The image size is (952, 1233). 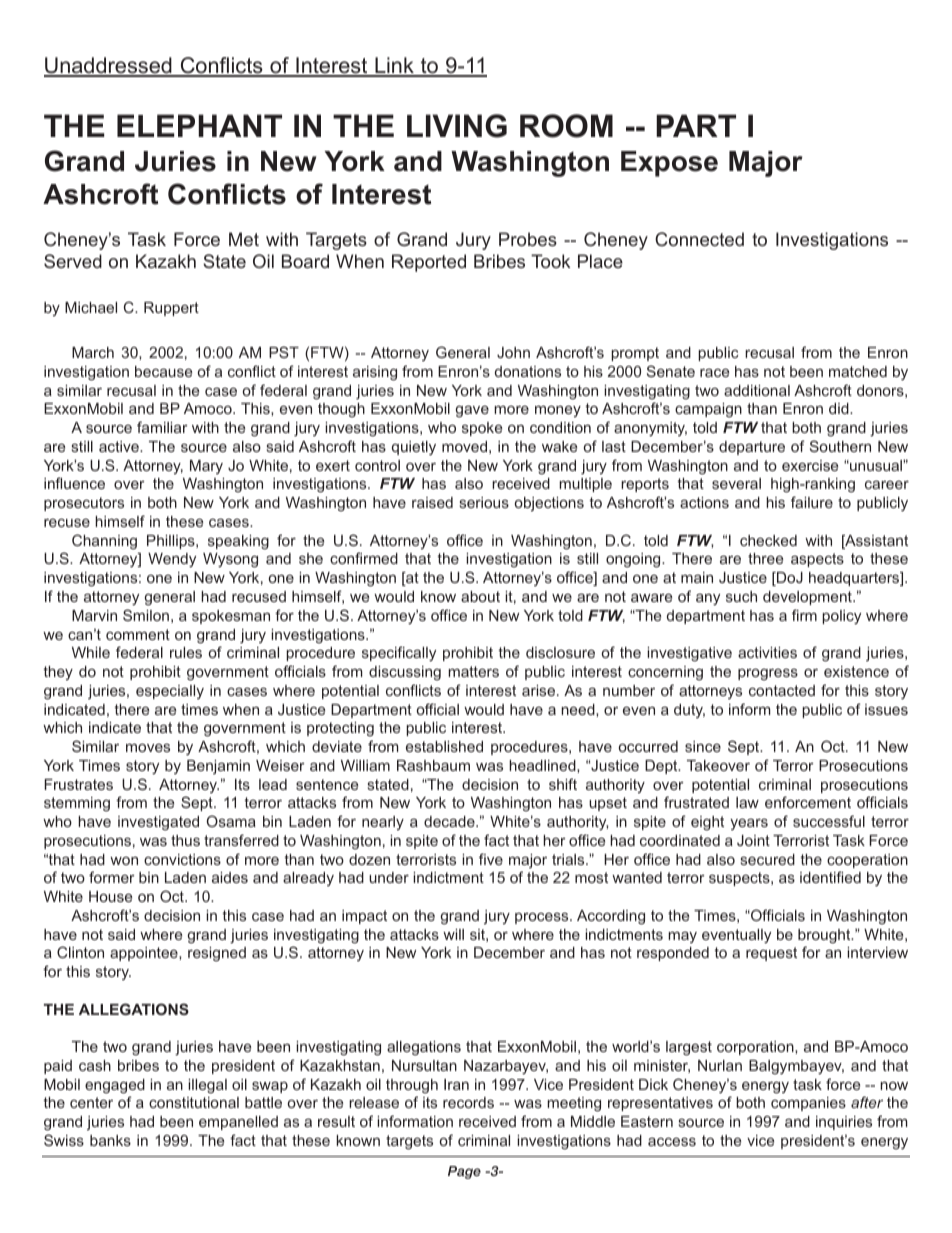 What do you see at coordinates (457, 126) in the screenshot?
I see `LIVING` at bounding box center [457, 126].
